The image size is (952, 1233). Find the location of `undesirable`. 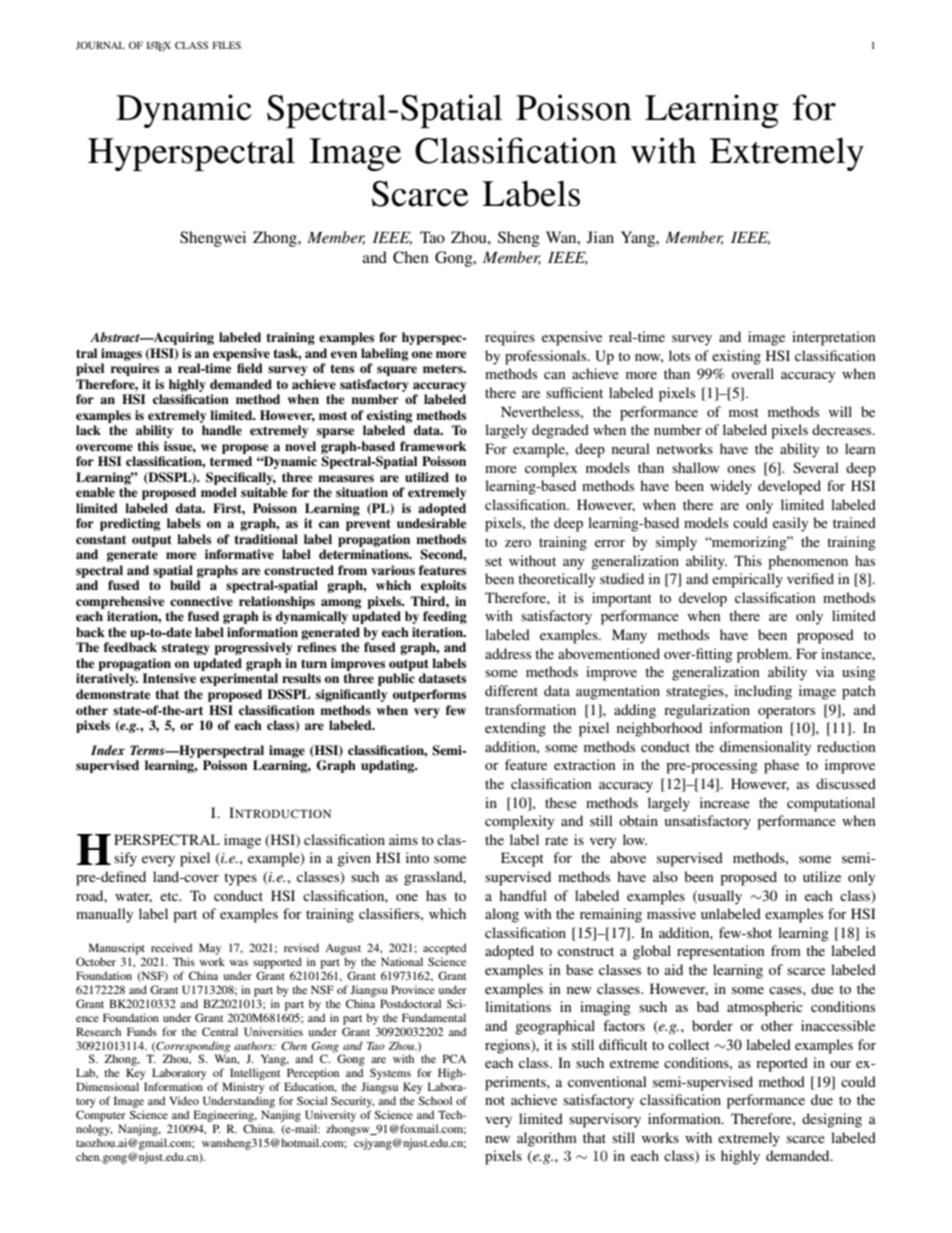

undesirable is located at coordinates (431, 523).
